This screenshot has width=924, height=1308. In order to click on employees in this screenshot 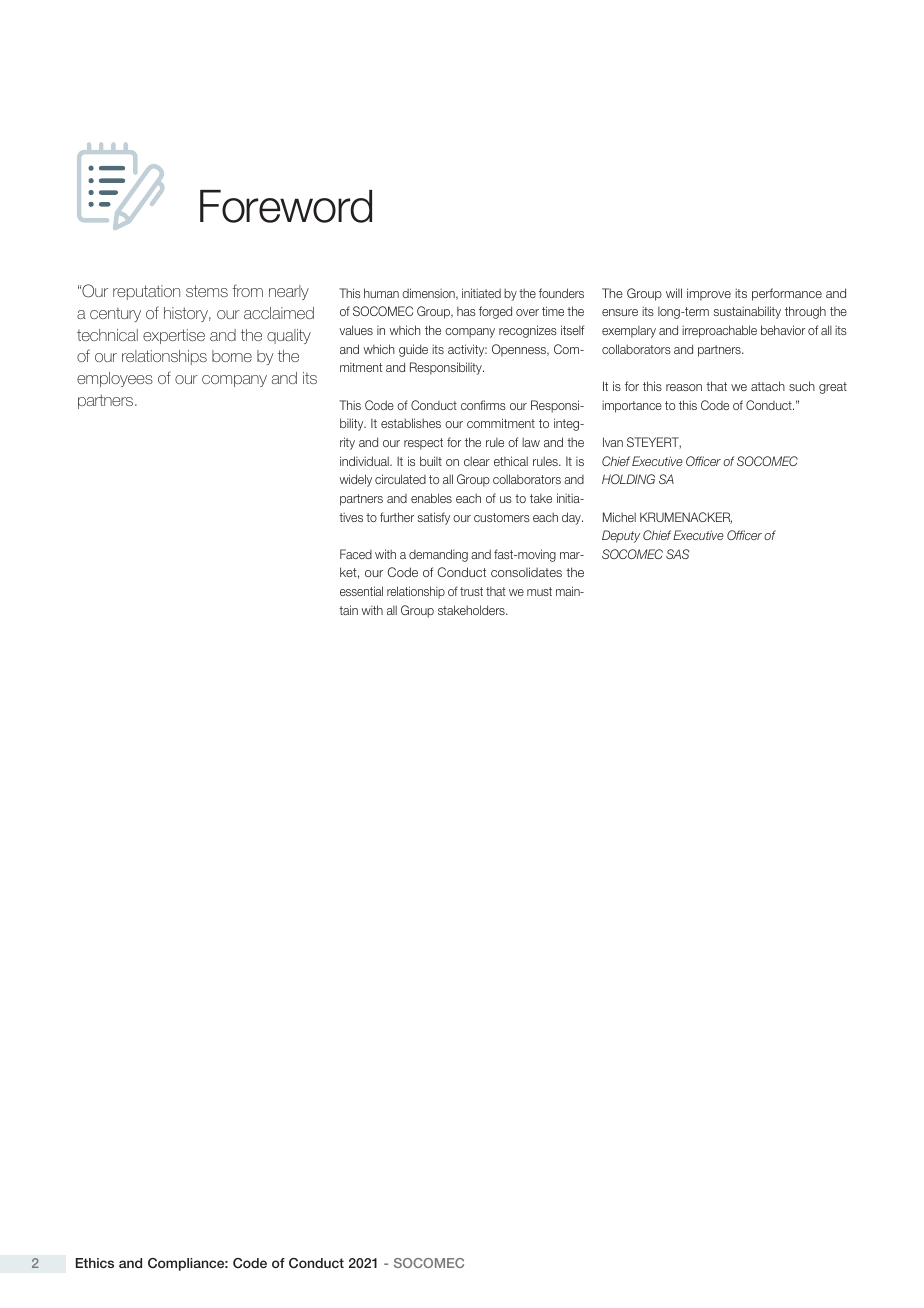, I will do `click(115, 379)`.
